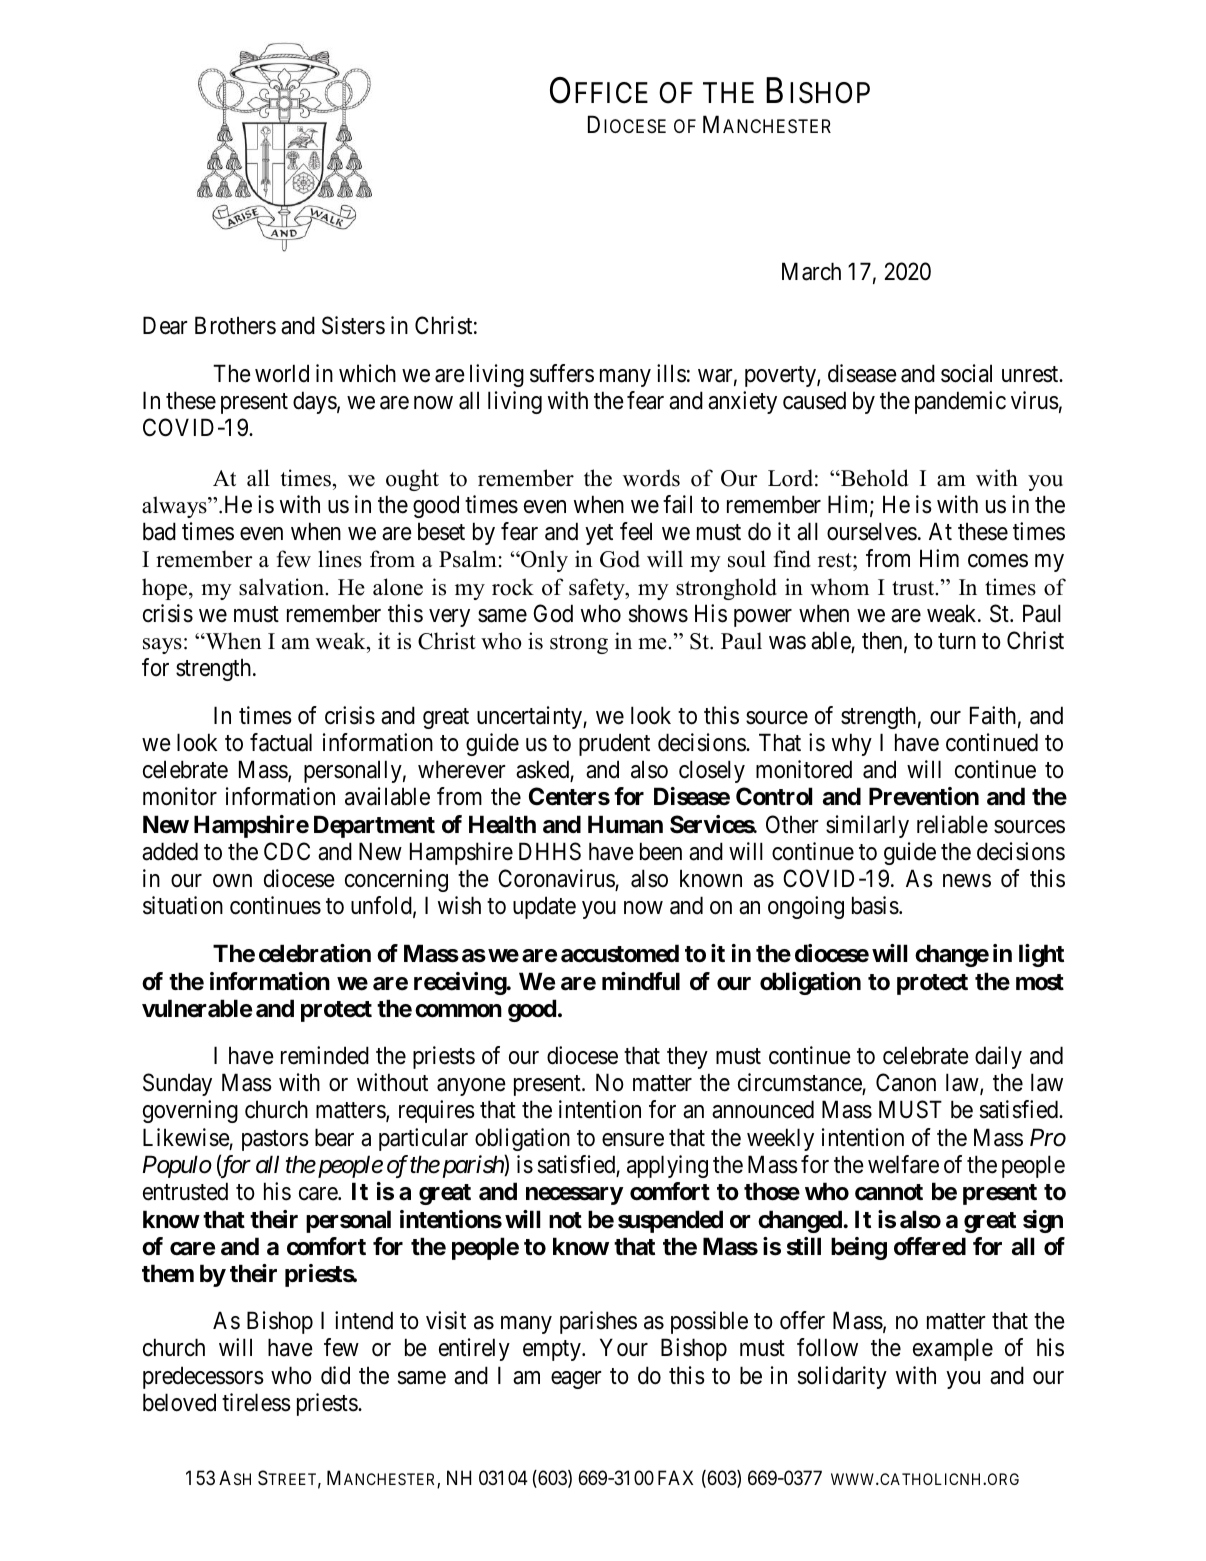 This screenshot has width=1206, height=1561. What do you see at coordinates (353, 325) in the screenshot?
I see `Sisters` at bounding box center [353, 325].
